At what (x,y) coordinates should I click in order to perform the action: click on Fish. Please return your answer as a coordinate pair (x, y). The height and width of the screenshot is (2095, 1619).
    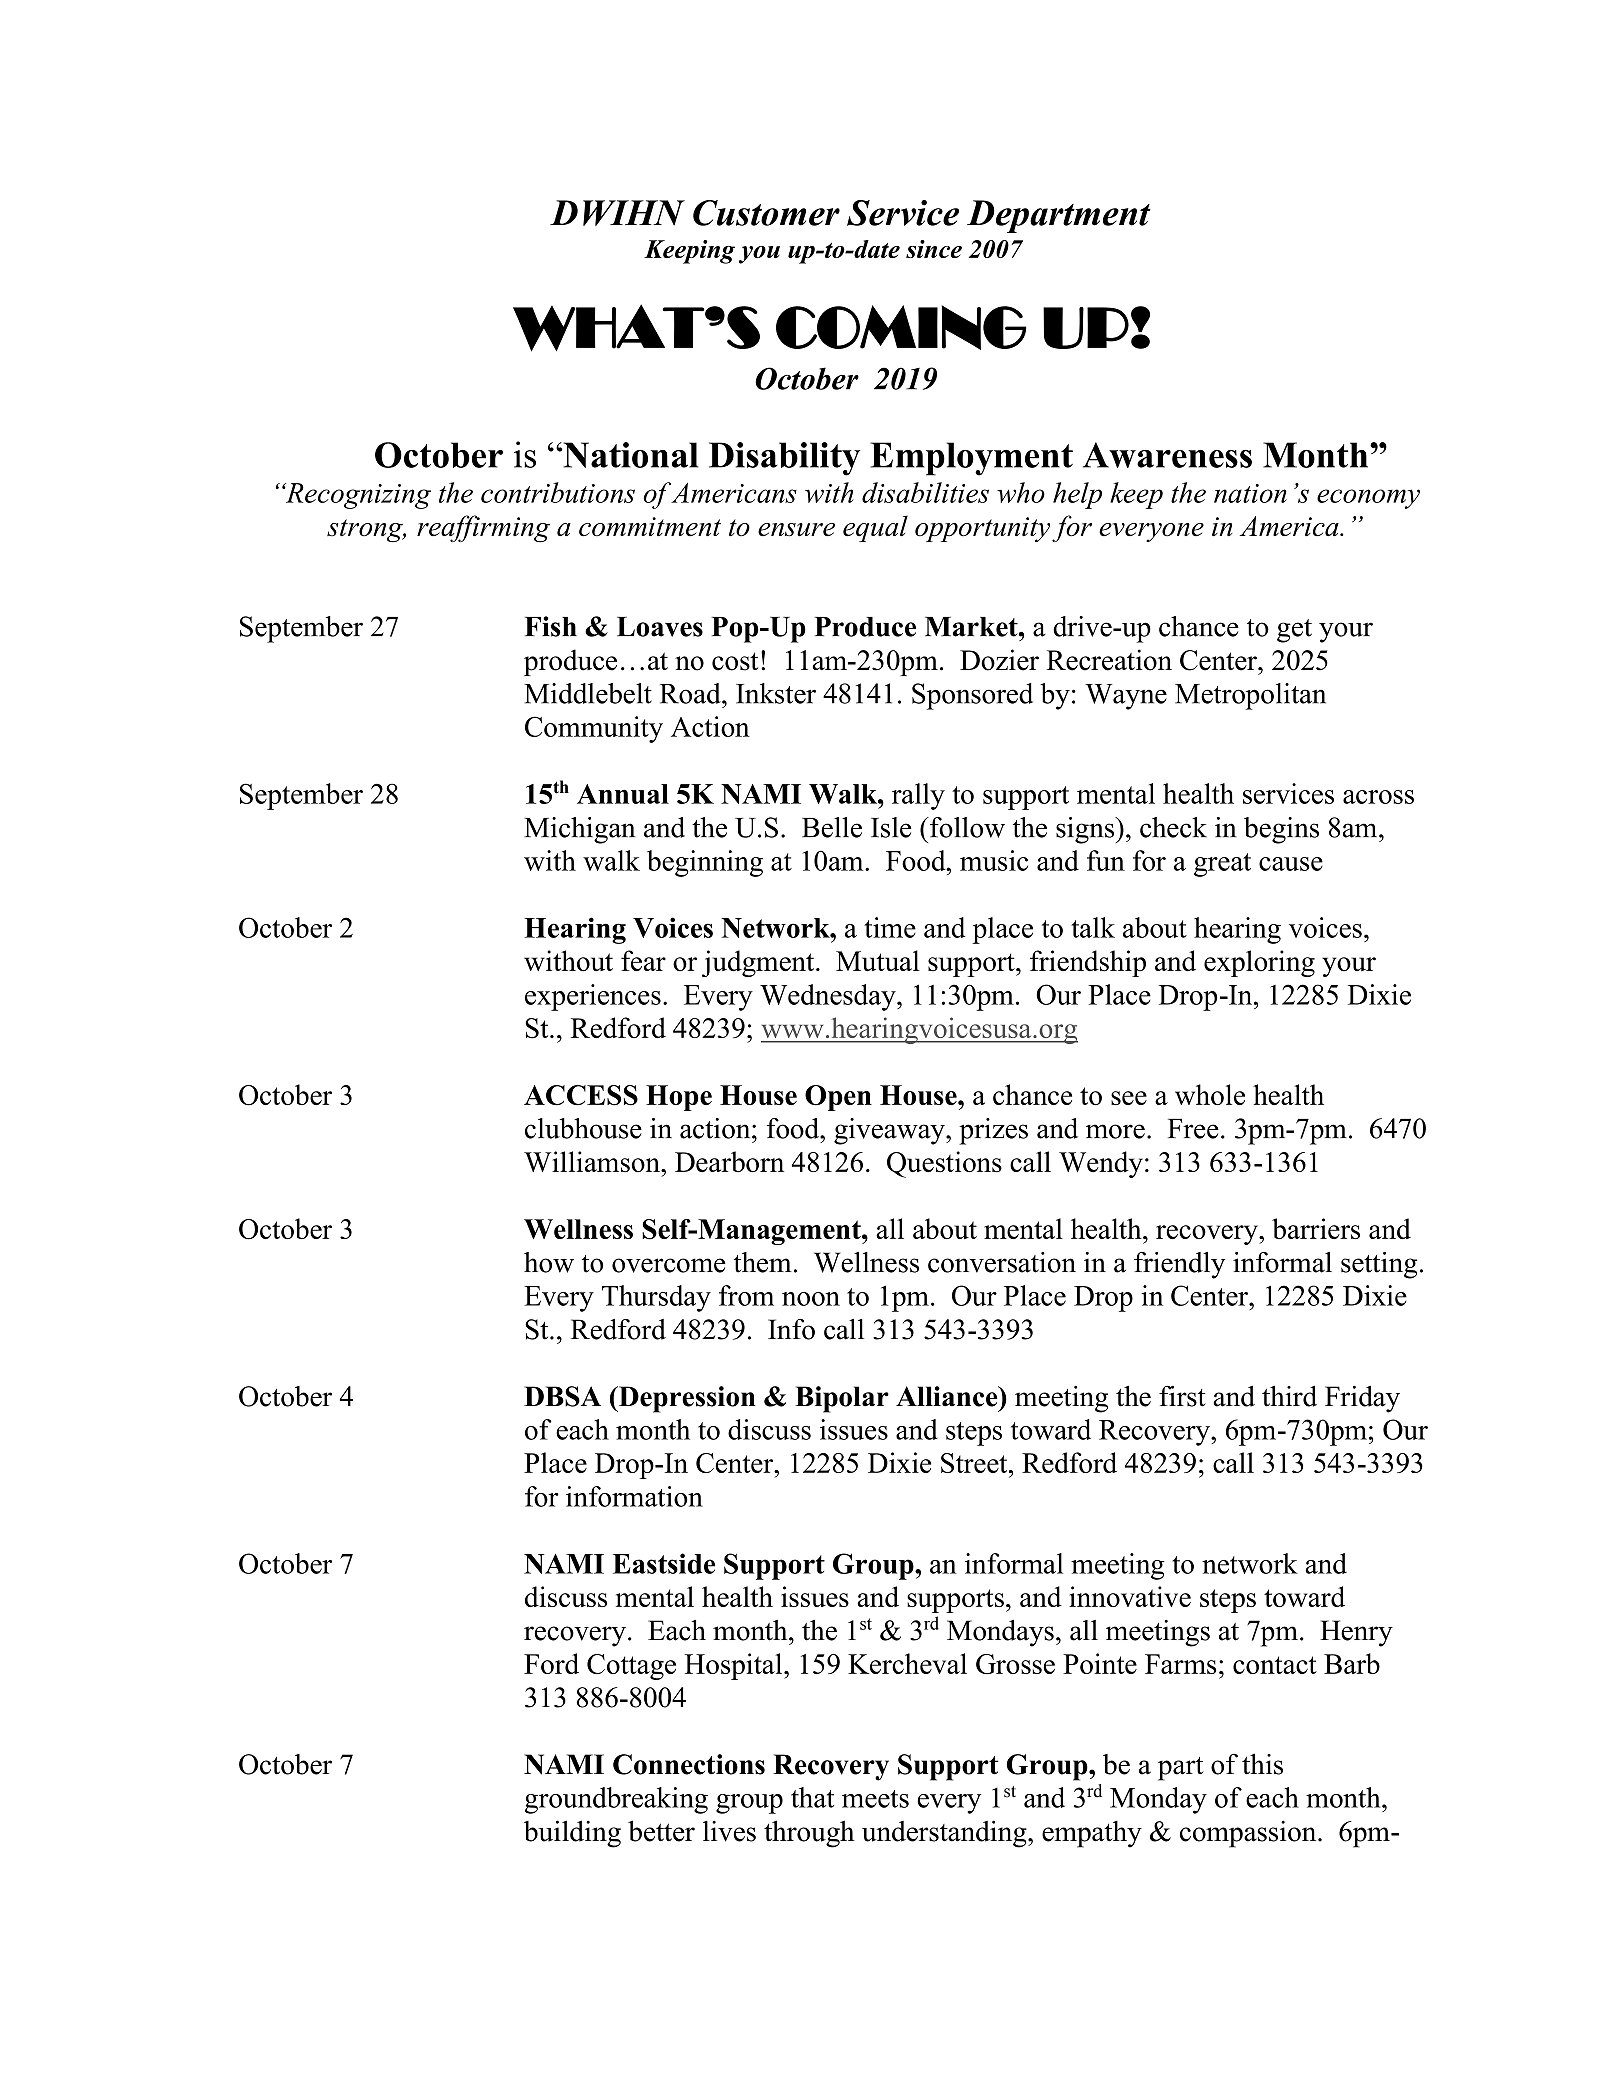
    Looking at the image, I should click on (551, 626).
